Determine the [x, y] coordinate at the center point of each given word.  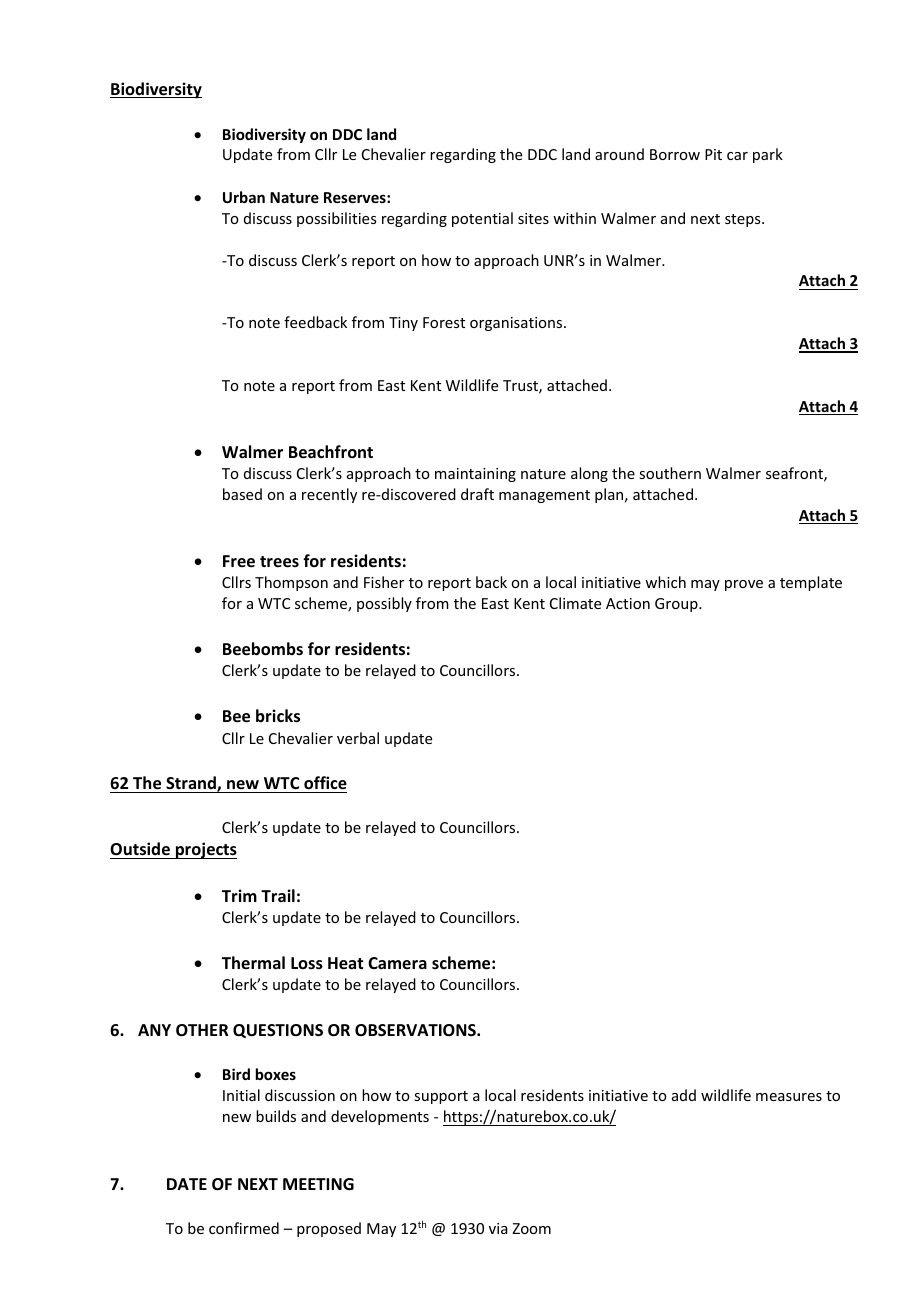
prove [744, 585]
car [737, 156]
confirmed [244, 1228]
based [242, 494]
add [684, 1095]
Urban [244, 197]
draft [477, 494]
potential [482, 219]
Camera [397, 963]
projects [205, 850]
